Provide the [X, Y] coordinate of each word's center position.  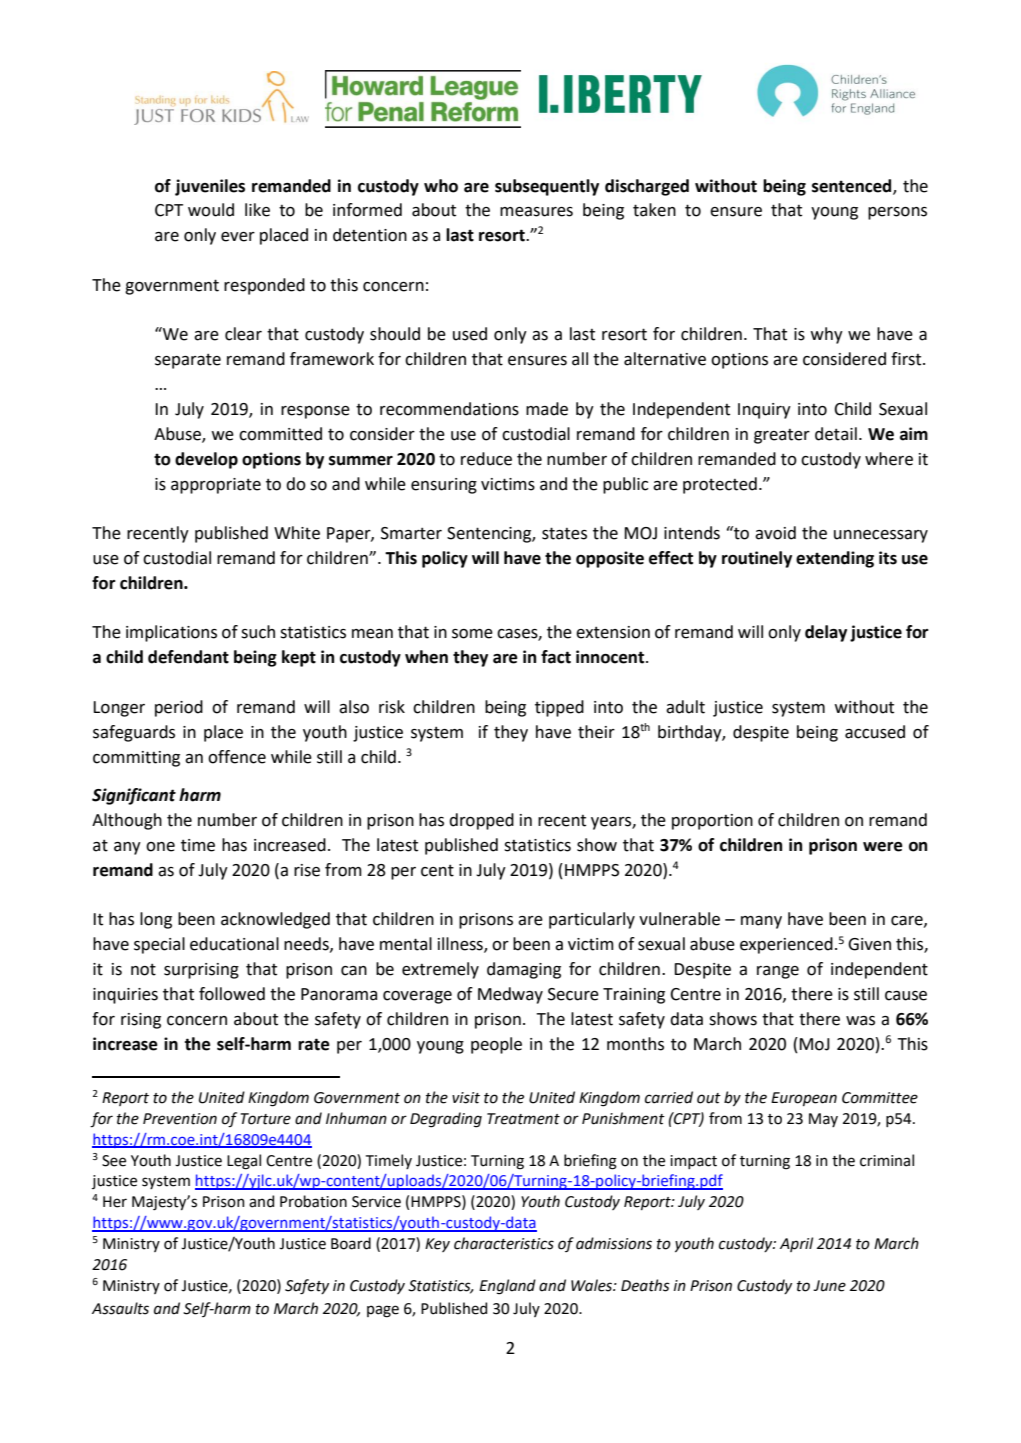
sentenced [853, 186]
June [829, 1286]
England [507, 1287]
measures [536, 212]
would [211, 210]
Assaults [120, 1308]
